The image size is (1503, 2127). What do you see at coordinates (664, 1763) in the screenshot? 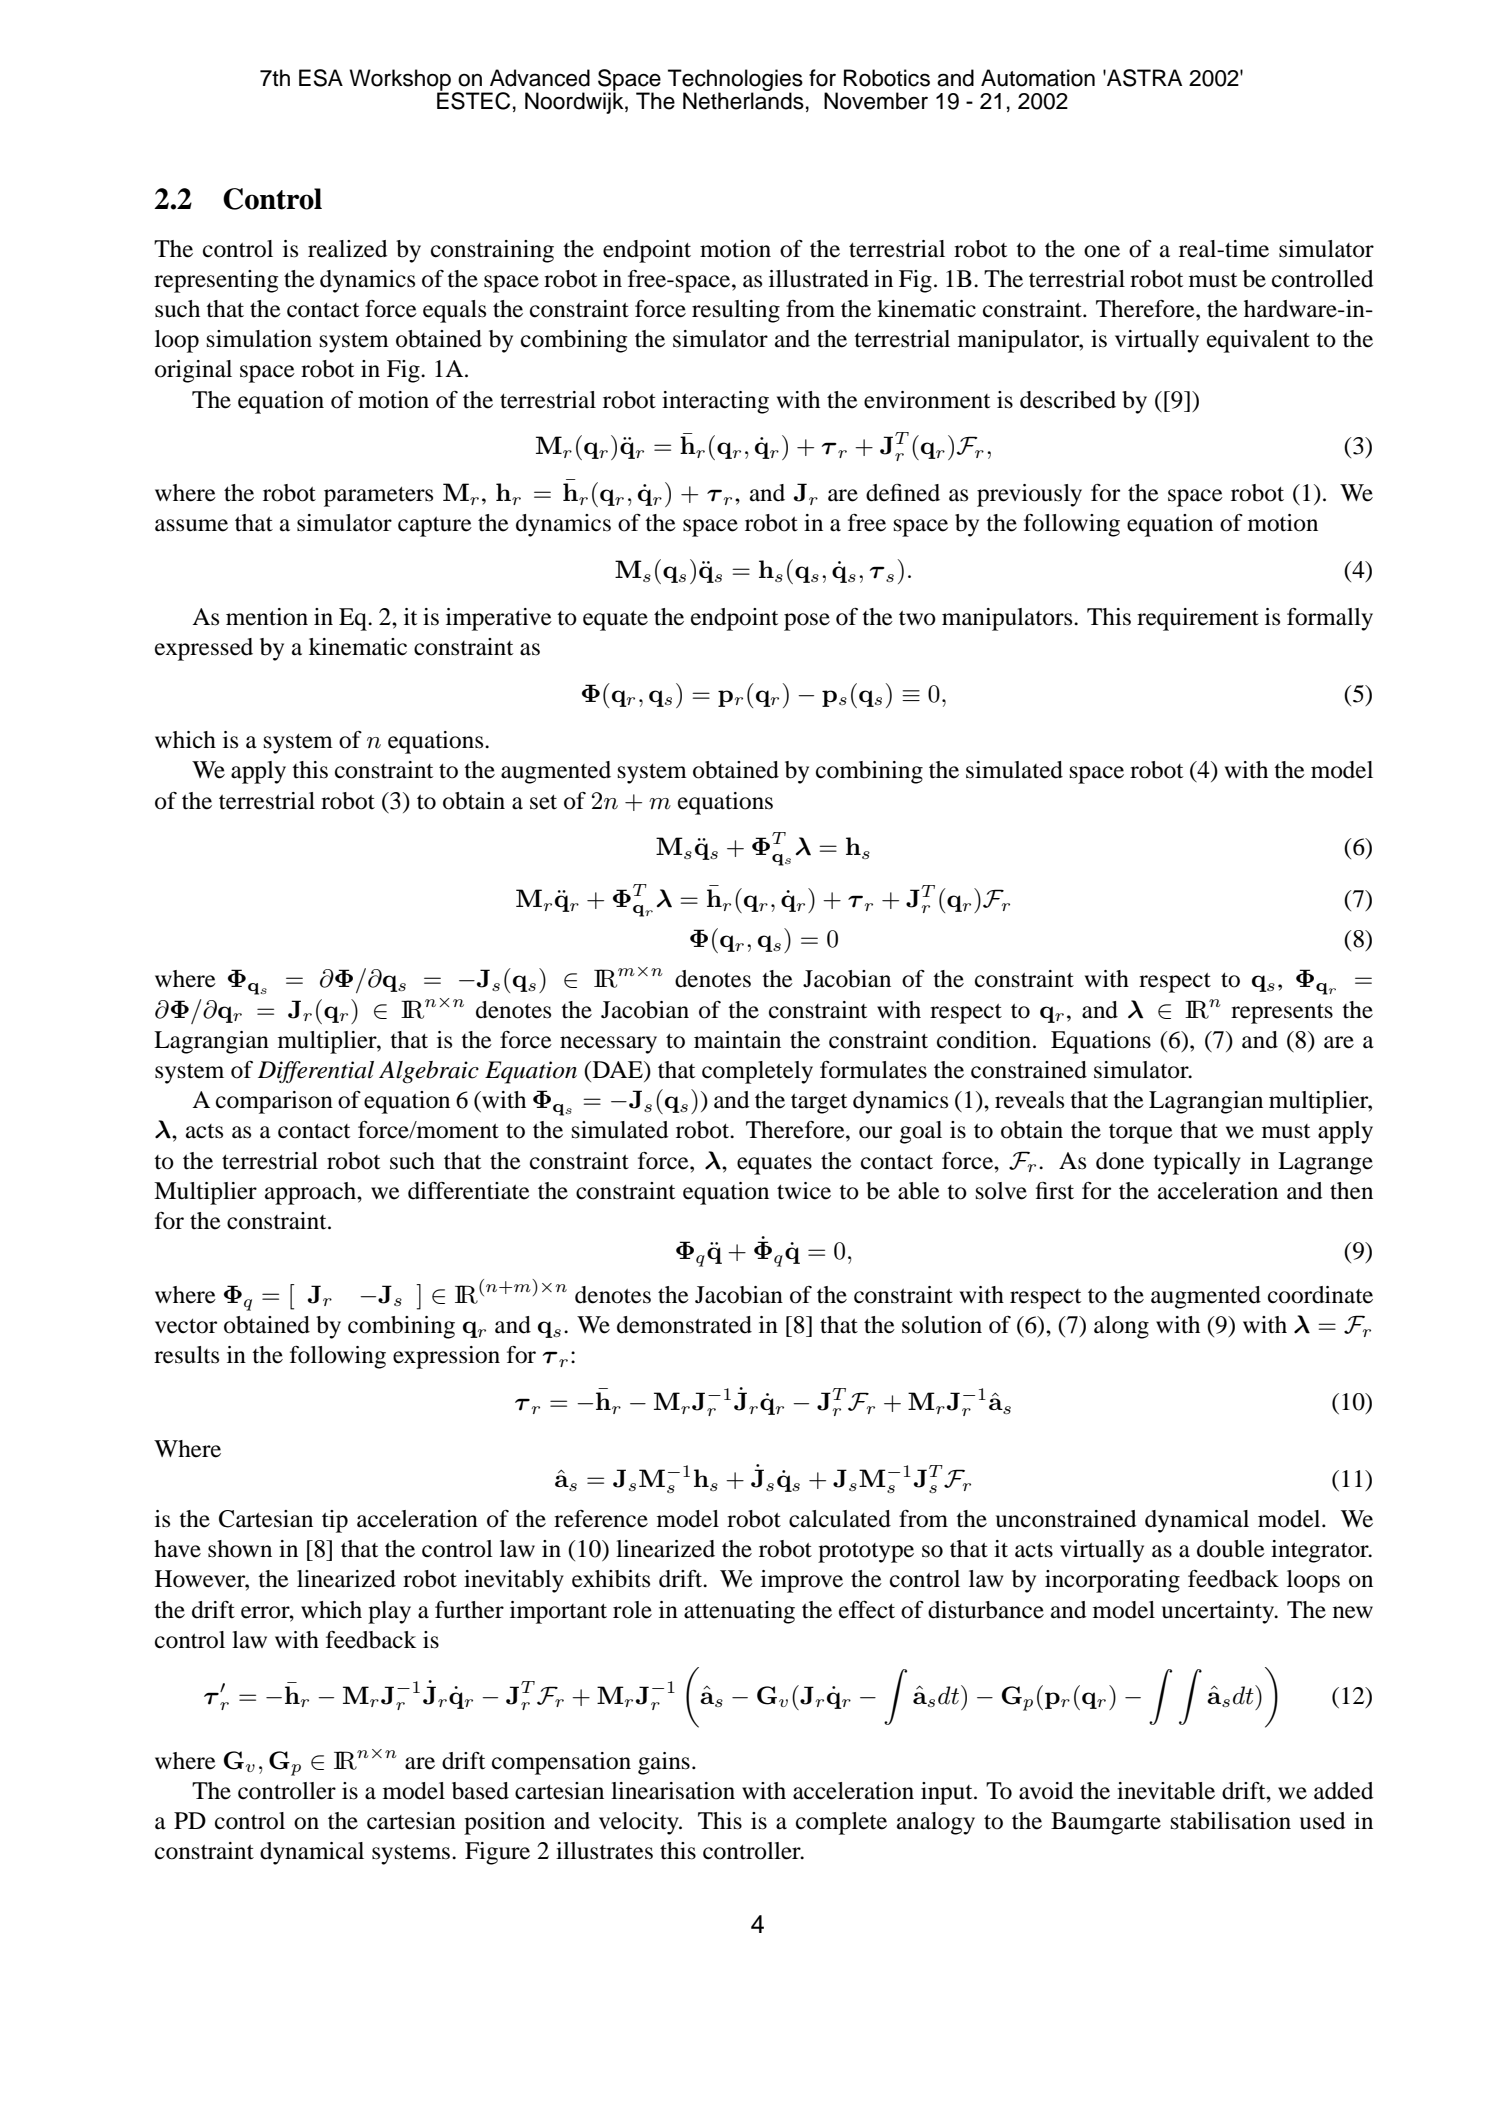
I see `gains` at bounding box center [664, 1763].
